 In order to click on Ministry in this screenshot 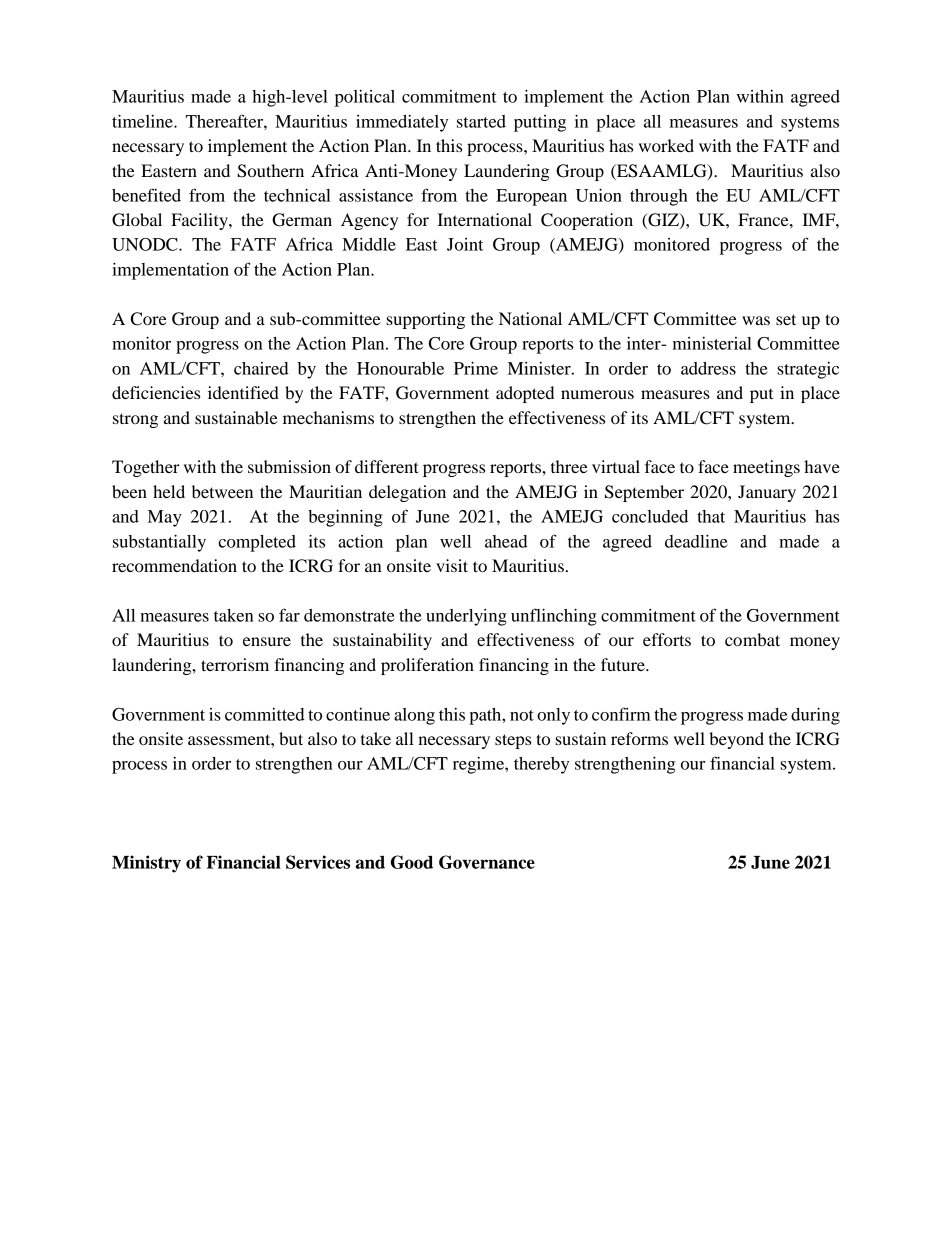, I will do `click(146, 864)`.
